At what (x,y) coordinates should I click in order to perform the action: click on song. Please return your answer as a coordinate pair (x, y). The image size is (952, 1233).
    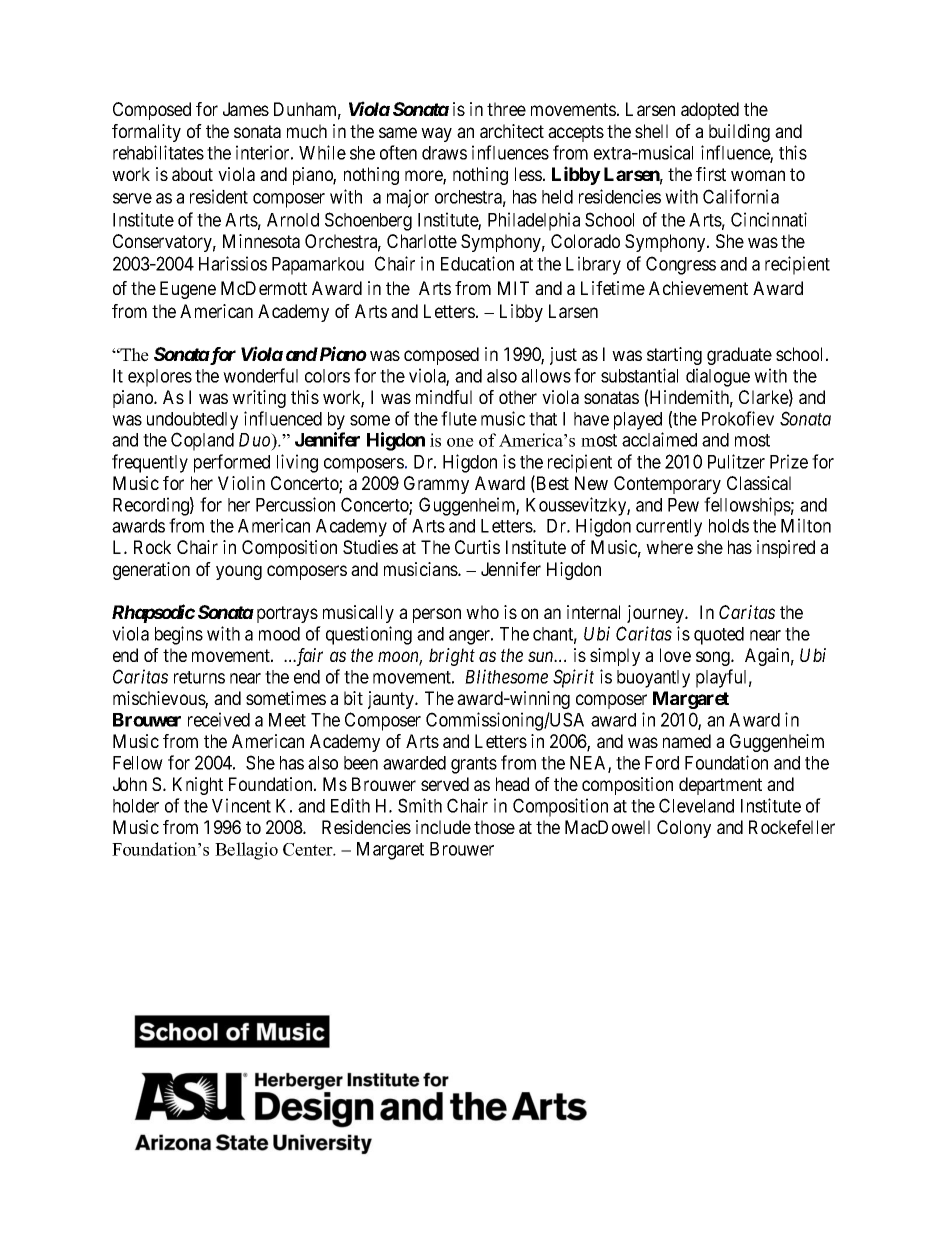
    Looking at the image, I should click on (714, 658).
